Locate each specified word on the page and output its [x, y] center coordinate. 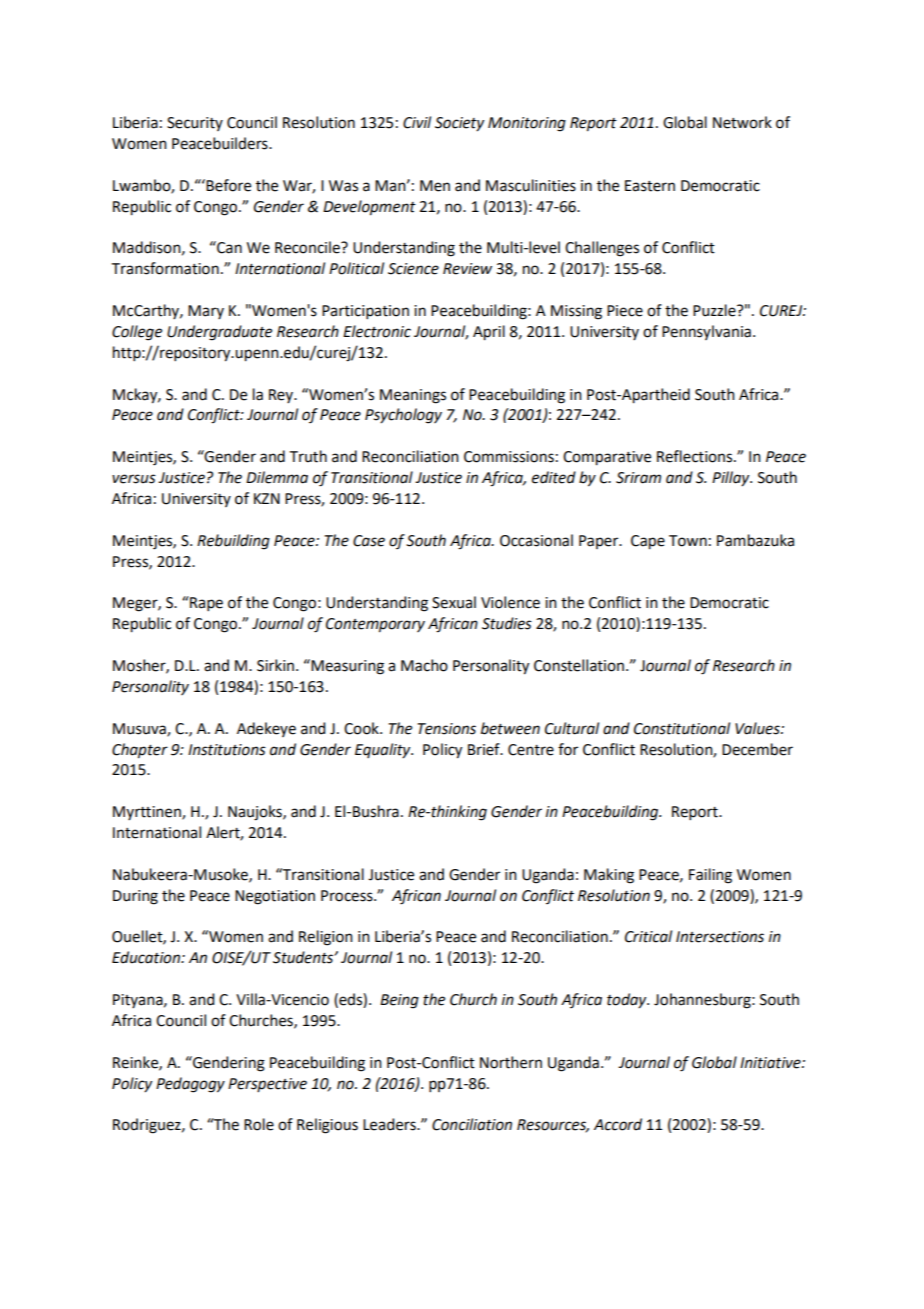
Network [742, 122]
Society [459, 124]
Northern [511, 1062]
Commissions [509, 457]
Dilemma [277, 477]
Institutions [227, 750]
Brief [485, 749]
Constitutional [682, 728]
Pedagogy [190, 1085]
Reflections [696, 456]
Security [195, 124]
